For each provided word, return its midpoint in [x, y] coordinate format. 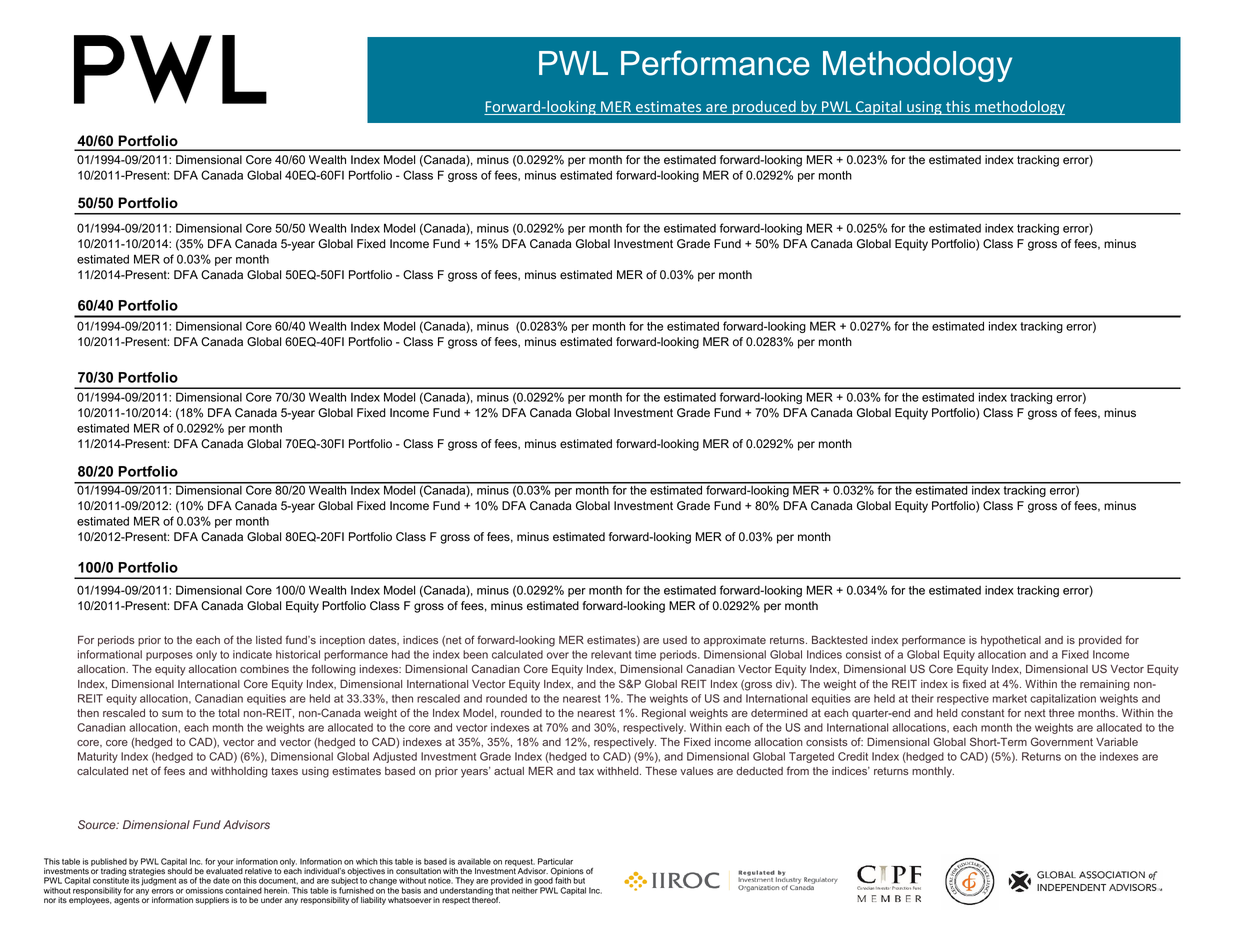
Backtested [839, 640]
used [675, 640]
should [180, 871]
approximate [734, 641]
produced [764, 107]
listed [269, 640]
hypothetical [1011, 641]
